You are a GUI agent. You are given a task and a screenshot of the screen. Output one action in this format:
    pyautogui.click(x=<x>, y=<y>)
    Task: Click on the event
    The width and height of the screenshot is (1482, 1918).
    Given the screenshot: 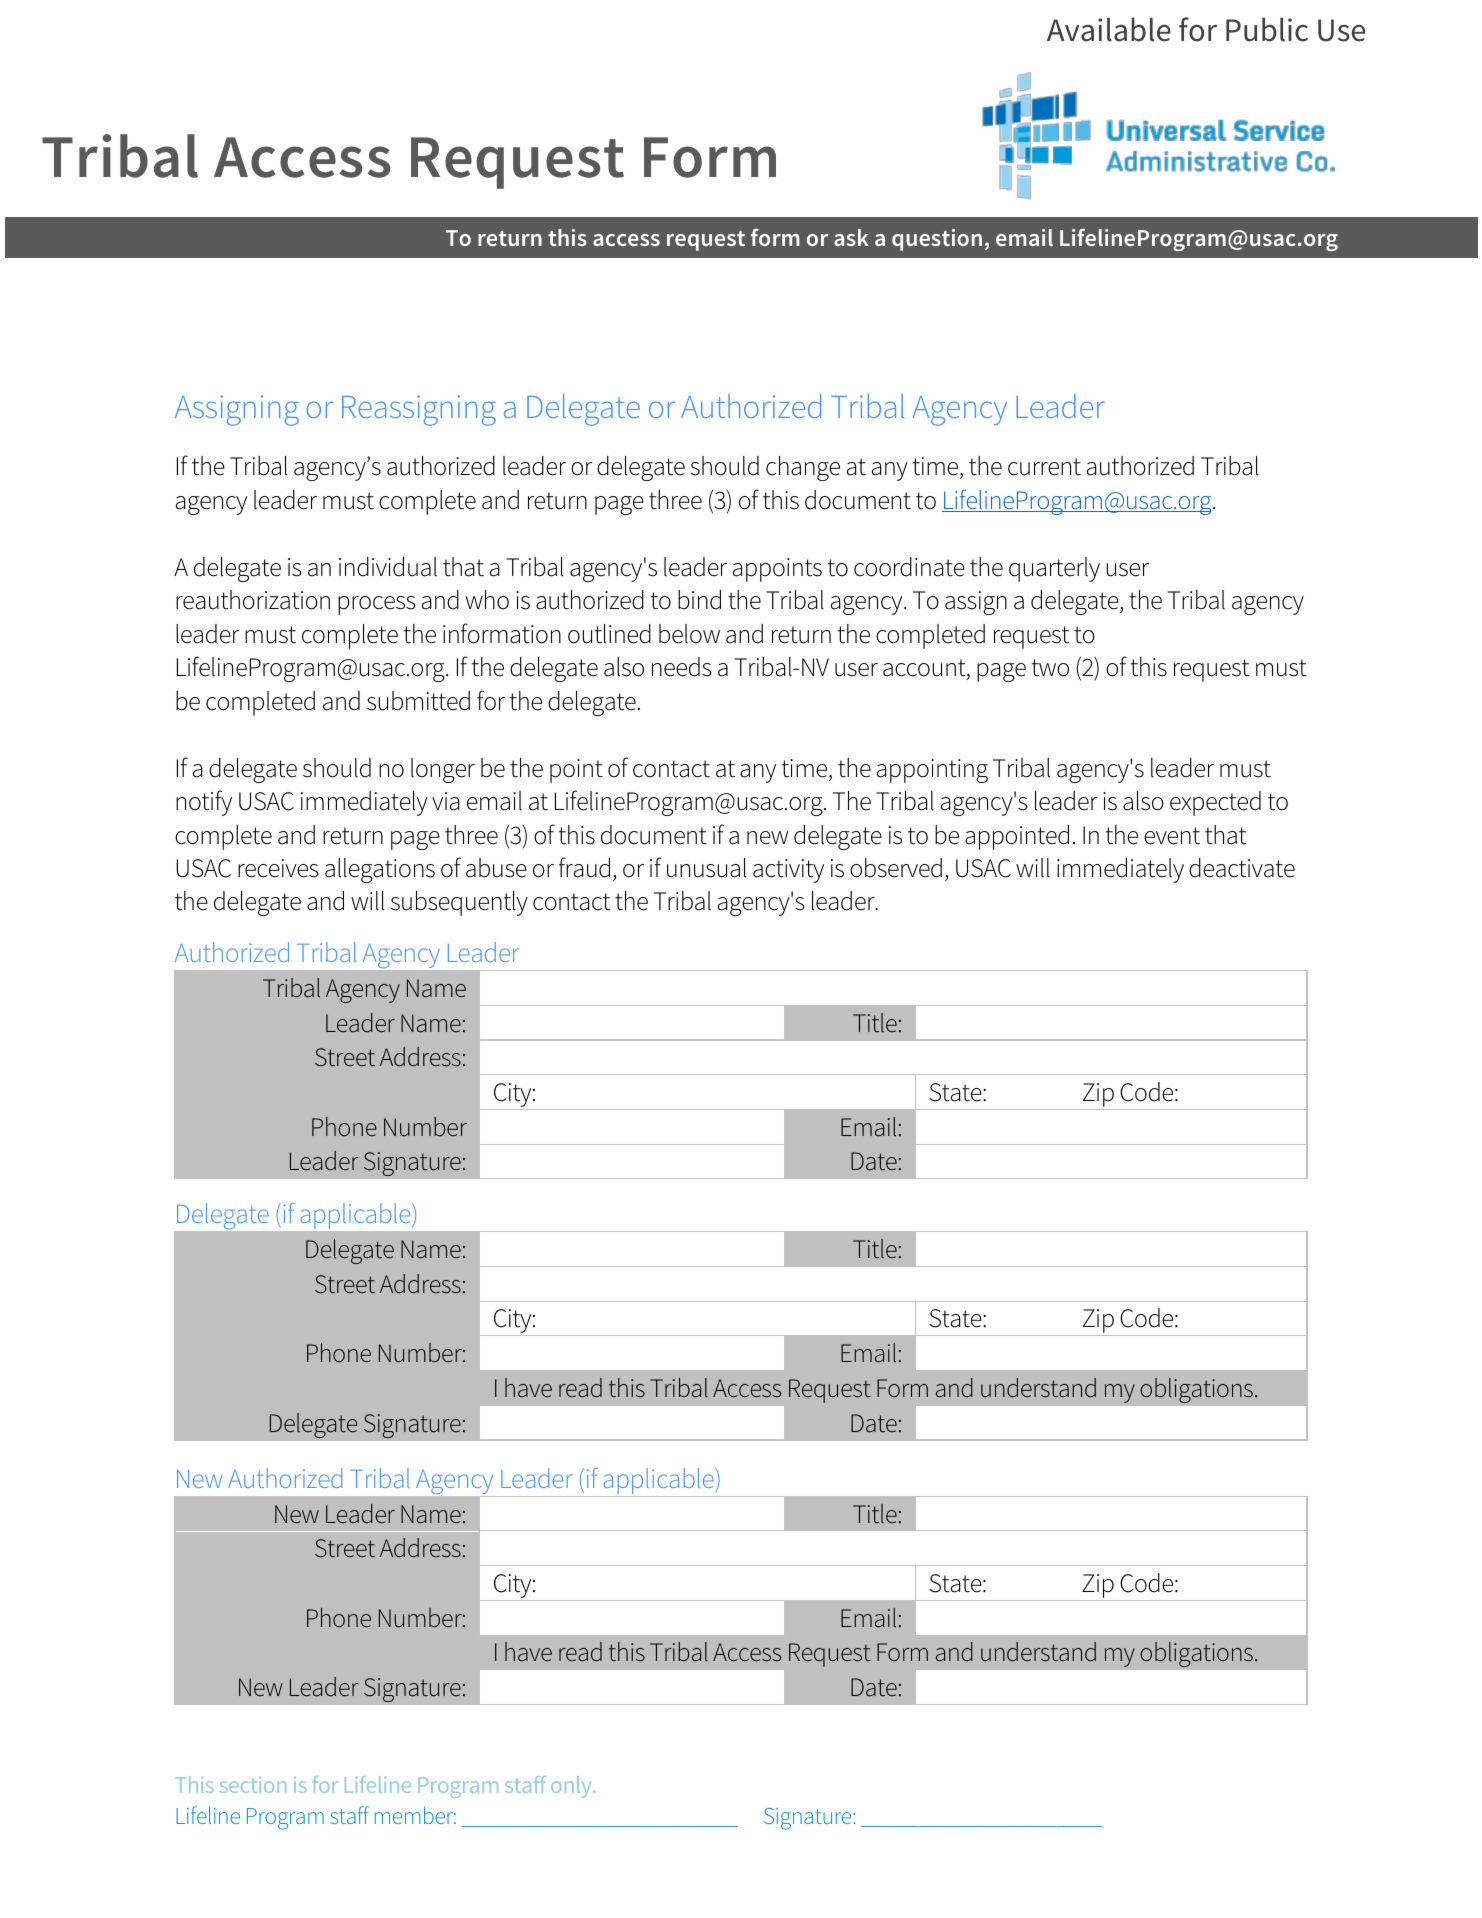 What is the action you would take?
    pyautogui.click(x=1172, y=836)
